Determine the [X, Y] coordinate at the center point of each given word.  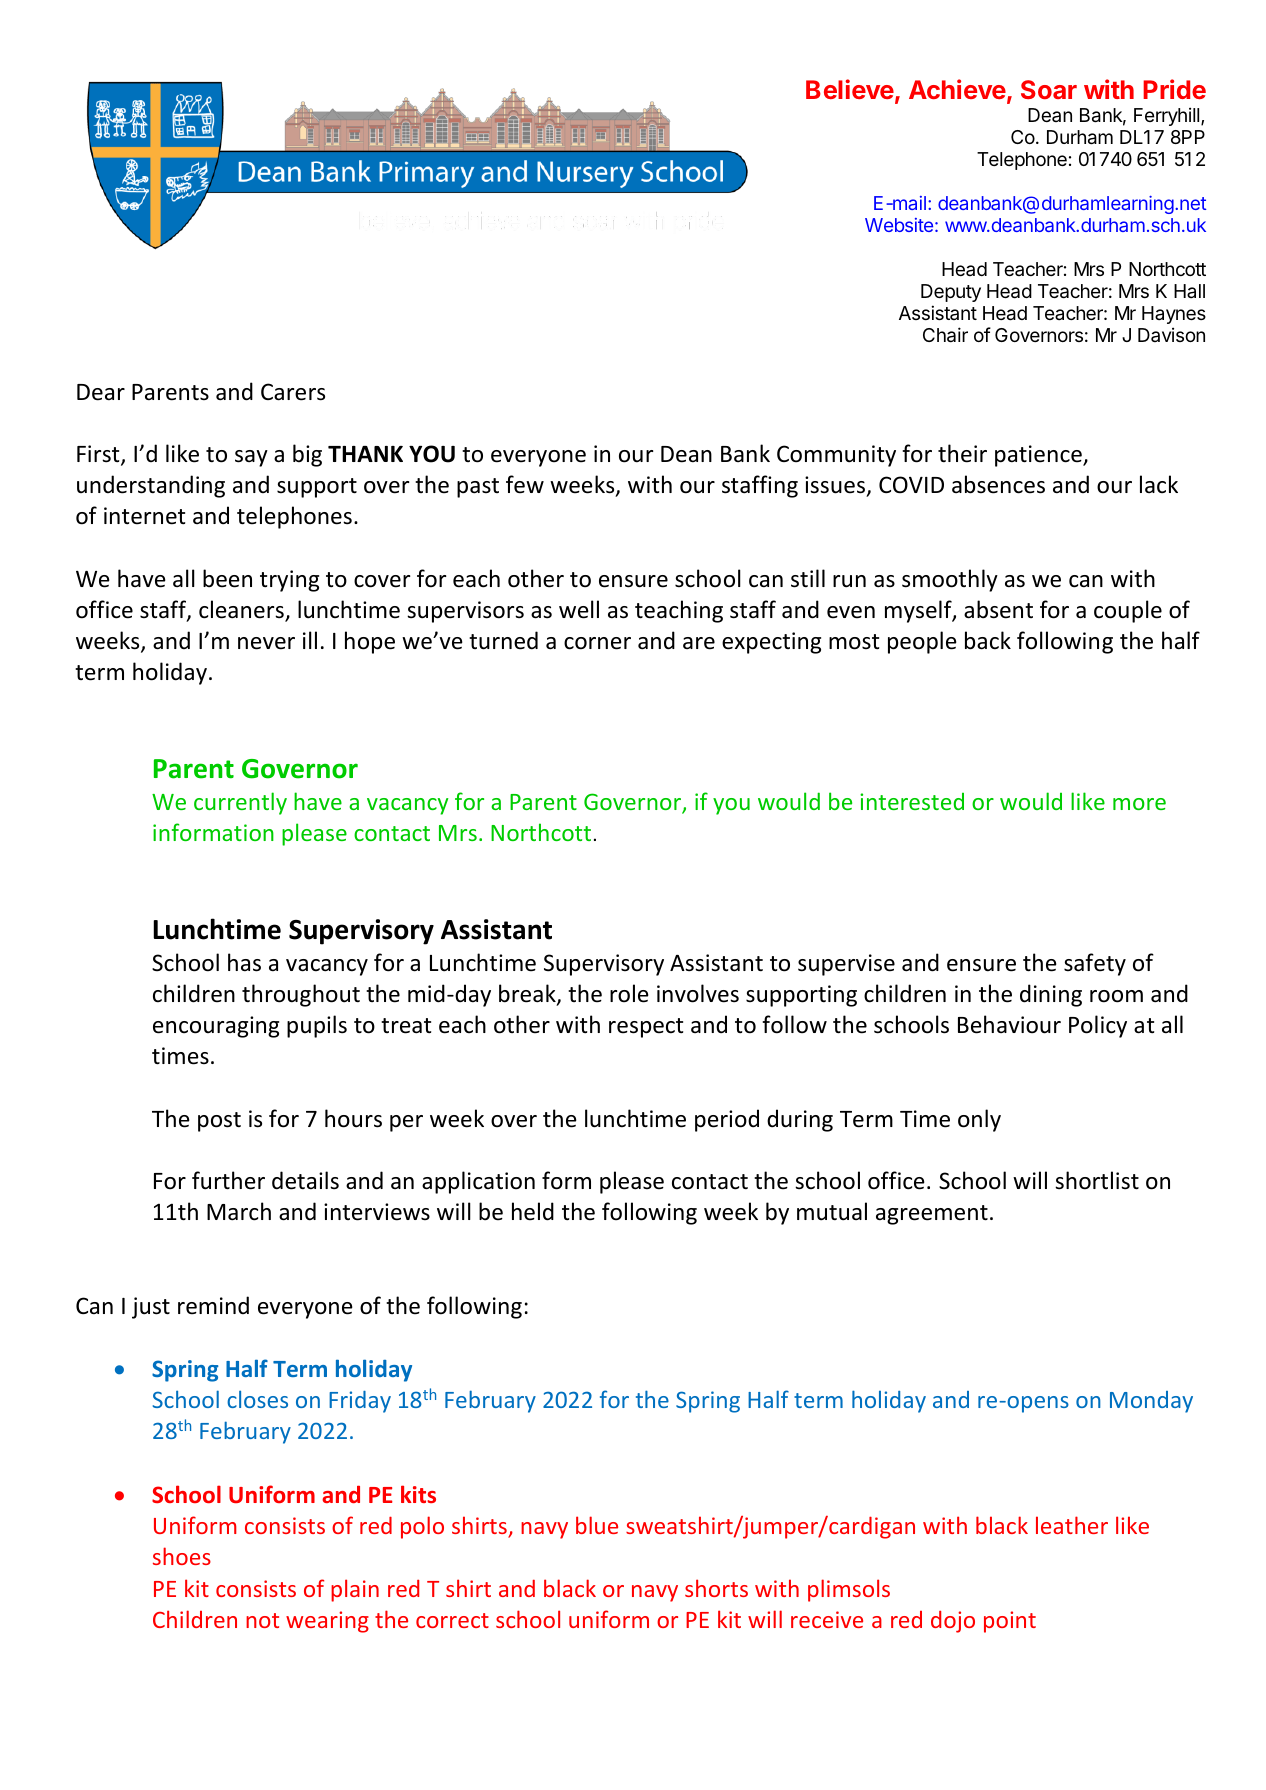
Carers [293, 392]
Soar [1049, 89]
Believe [850, 89]
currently [240, 803]
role [629, 993]
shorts [716, 1588]
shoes [182, 1556]
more [1139, 804]
